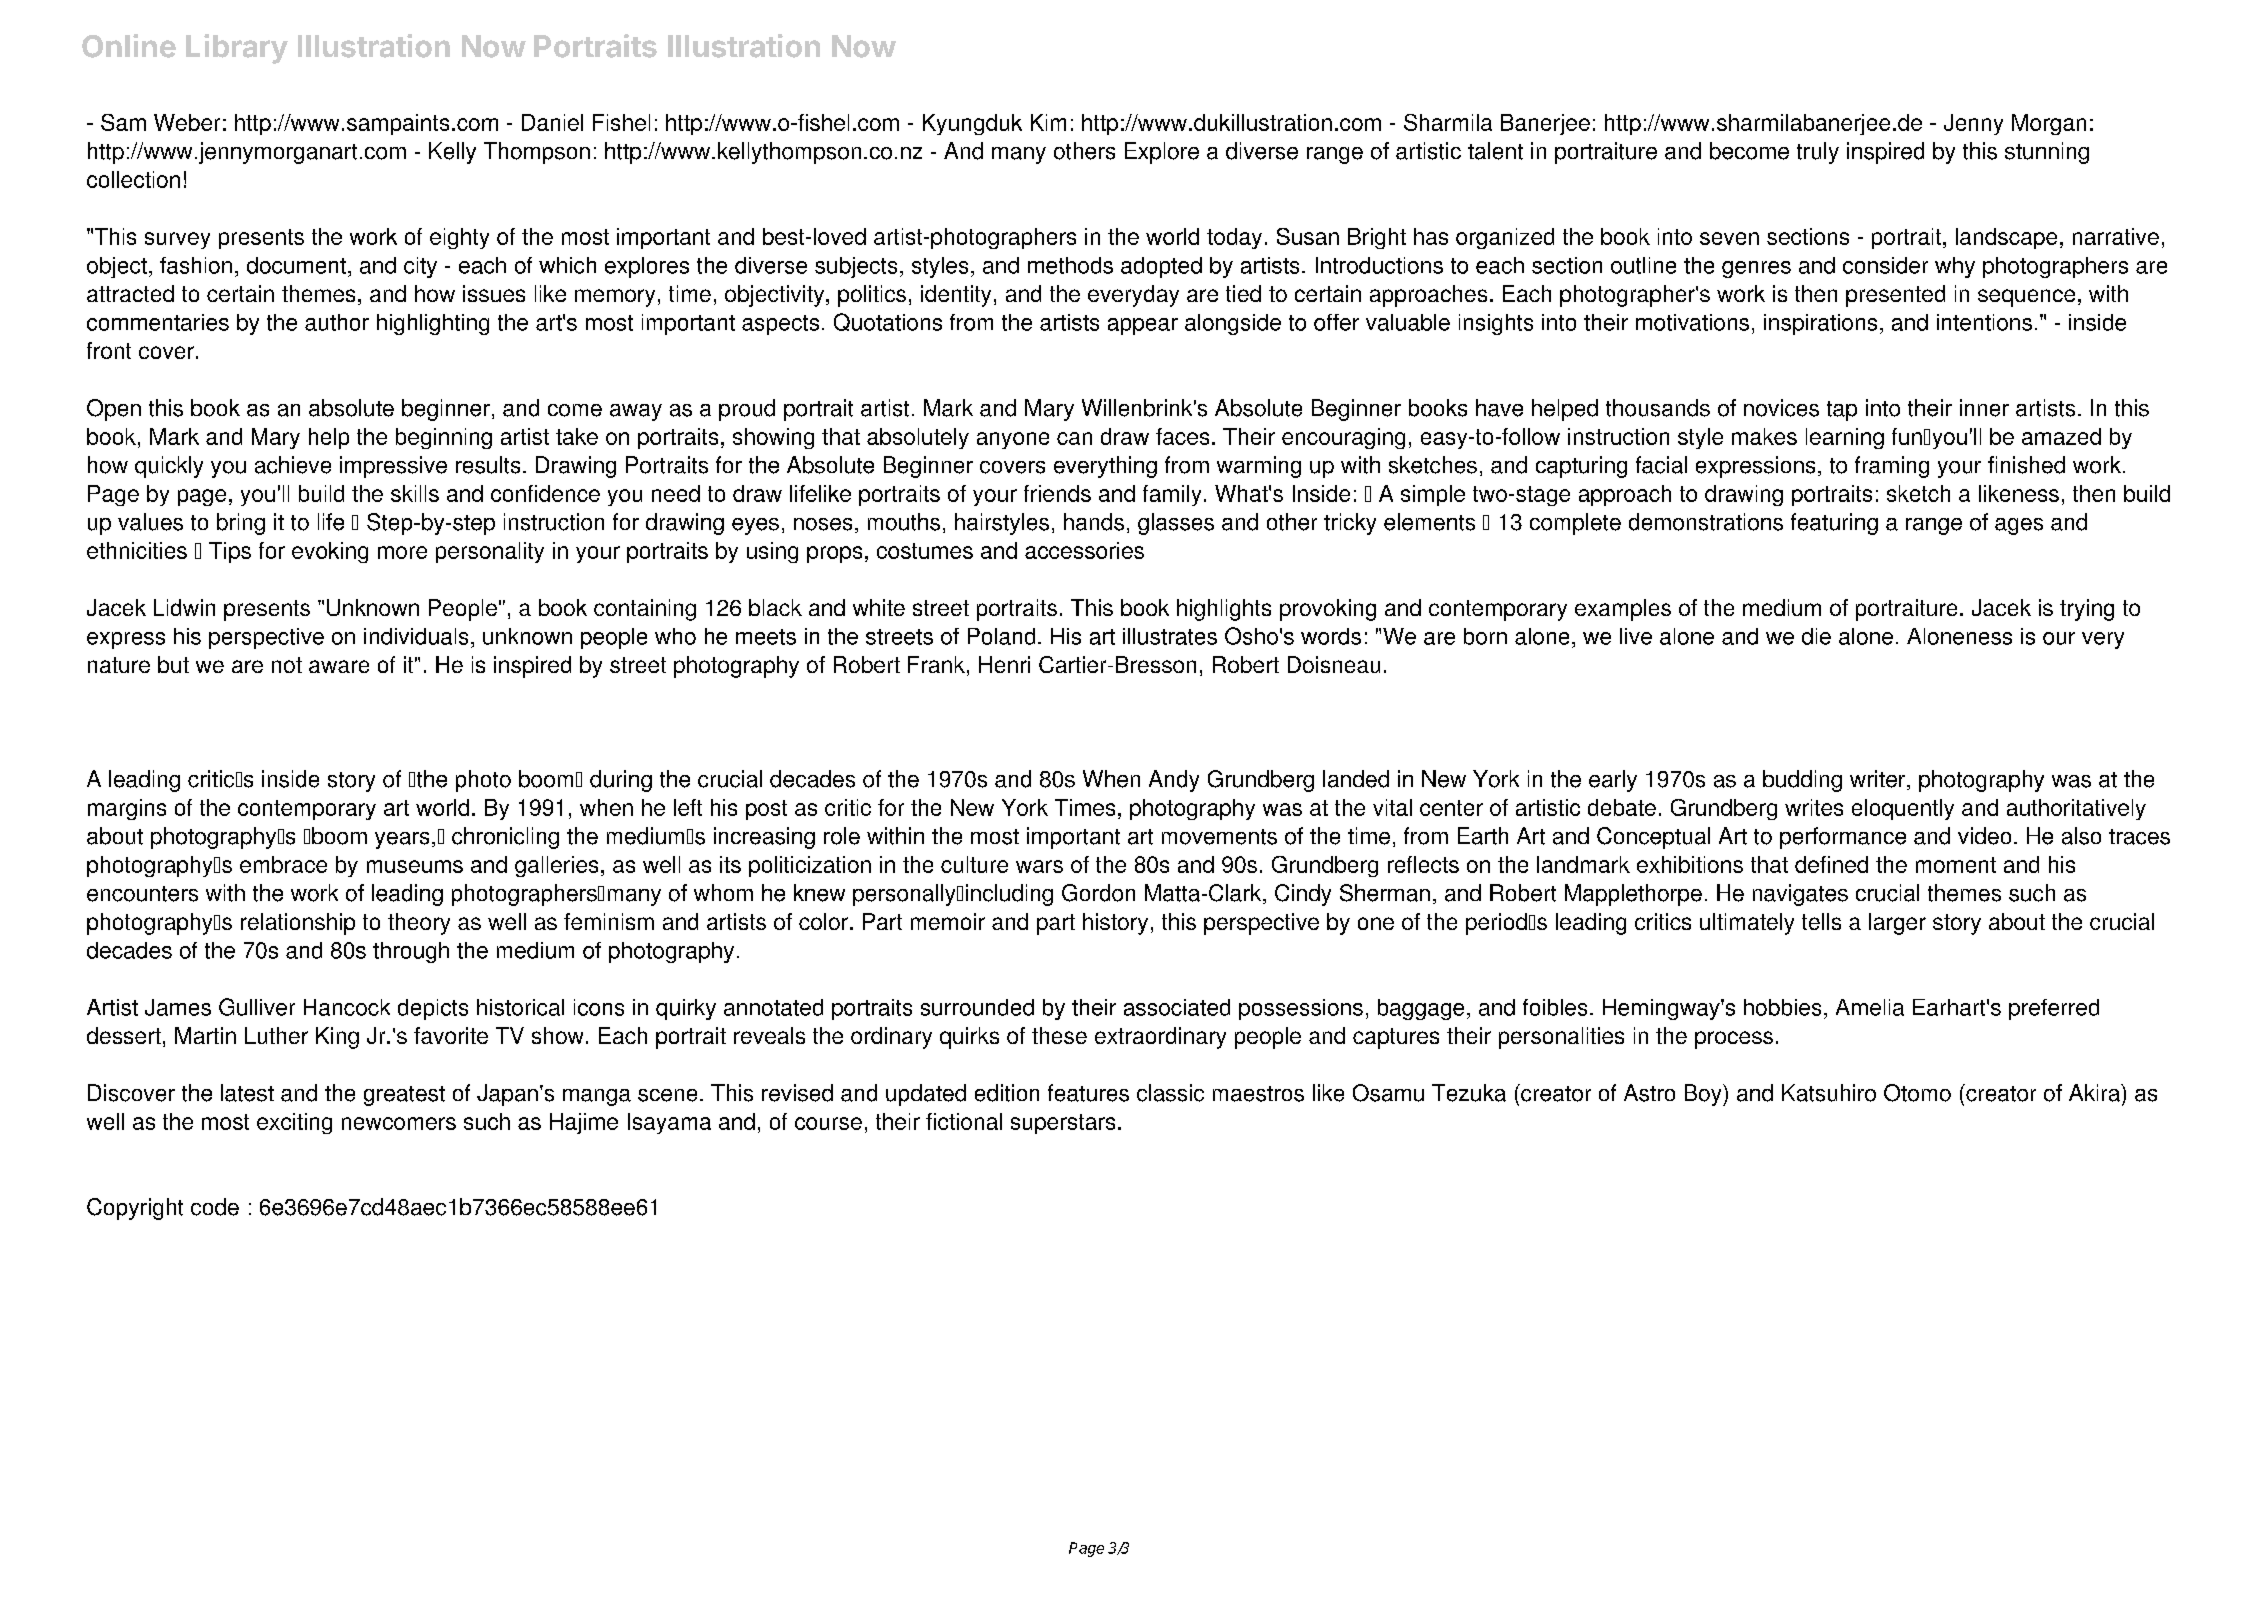  I want to click on individuals, so click(416, 636).
